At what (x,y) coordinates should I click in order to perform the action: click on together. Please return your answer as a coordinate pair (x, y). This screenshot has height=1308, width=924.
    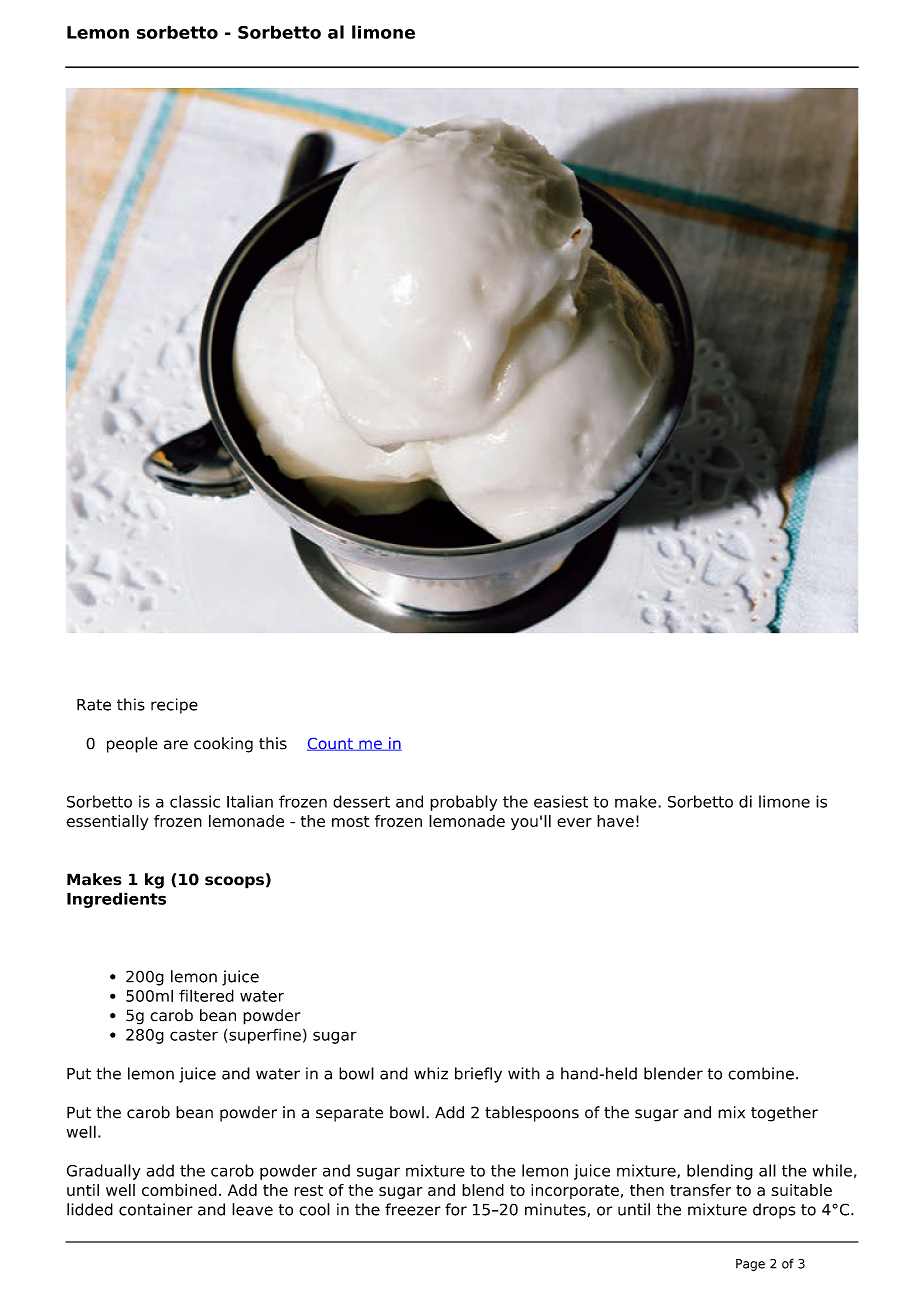
    Looking at the image, I should click on (784, 1114).
